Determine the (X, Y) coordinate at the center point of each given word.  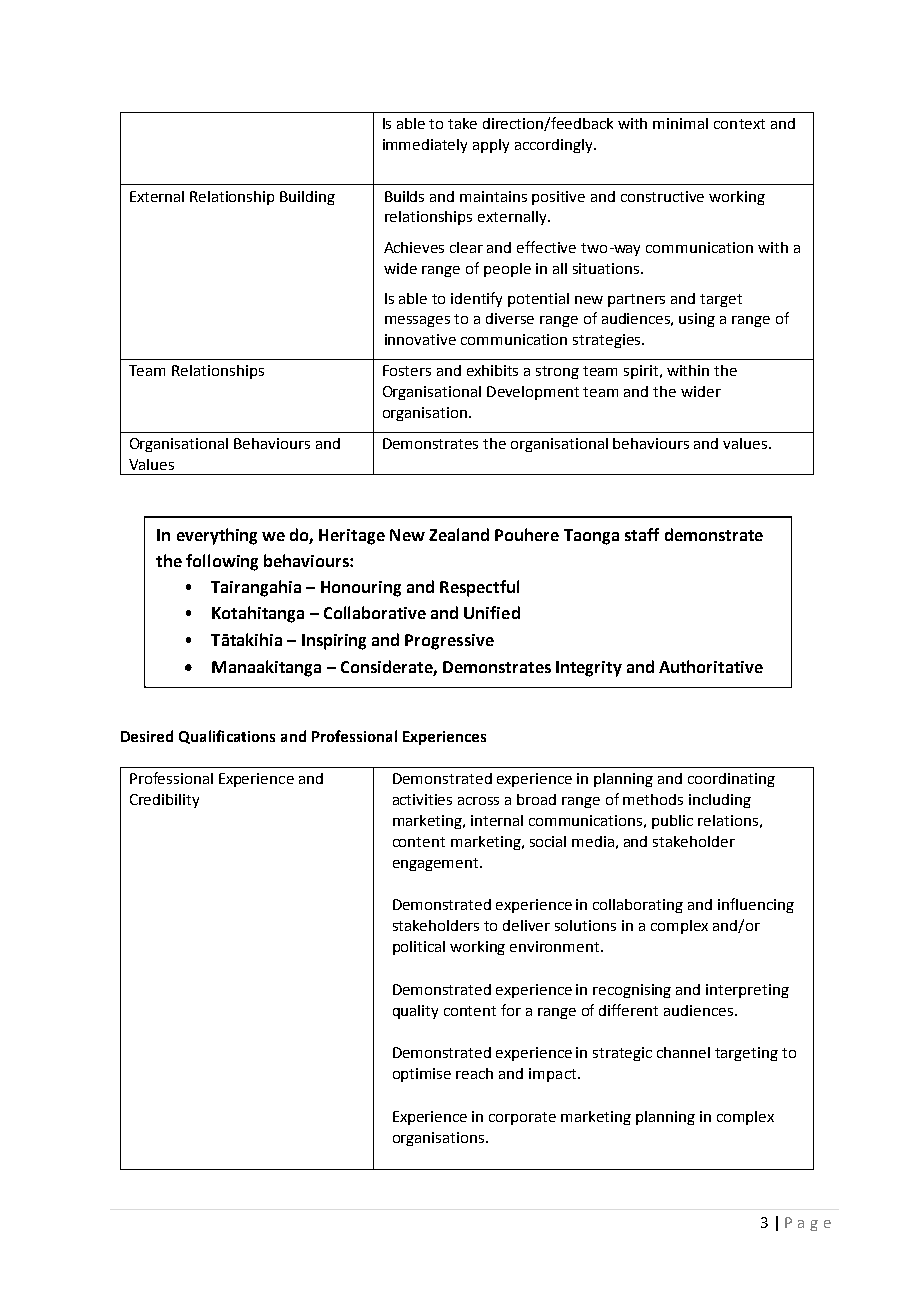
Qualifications (227, 737)
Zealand (459, 534)
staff (642, 534)
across (478, 801)
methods (653, 799)
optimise (422, 1075)
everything (217, 536)
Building (307, 198)
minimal (680, 123)
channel (683, 1052)
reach (474, 1073)
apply (491, 146)
